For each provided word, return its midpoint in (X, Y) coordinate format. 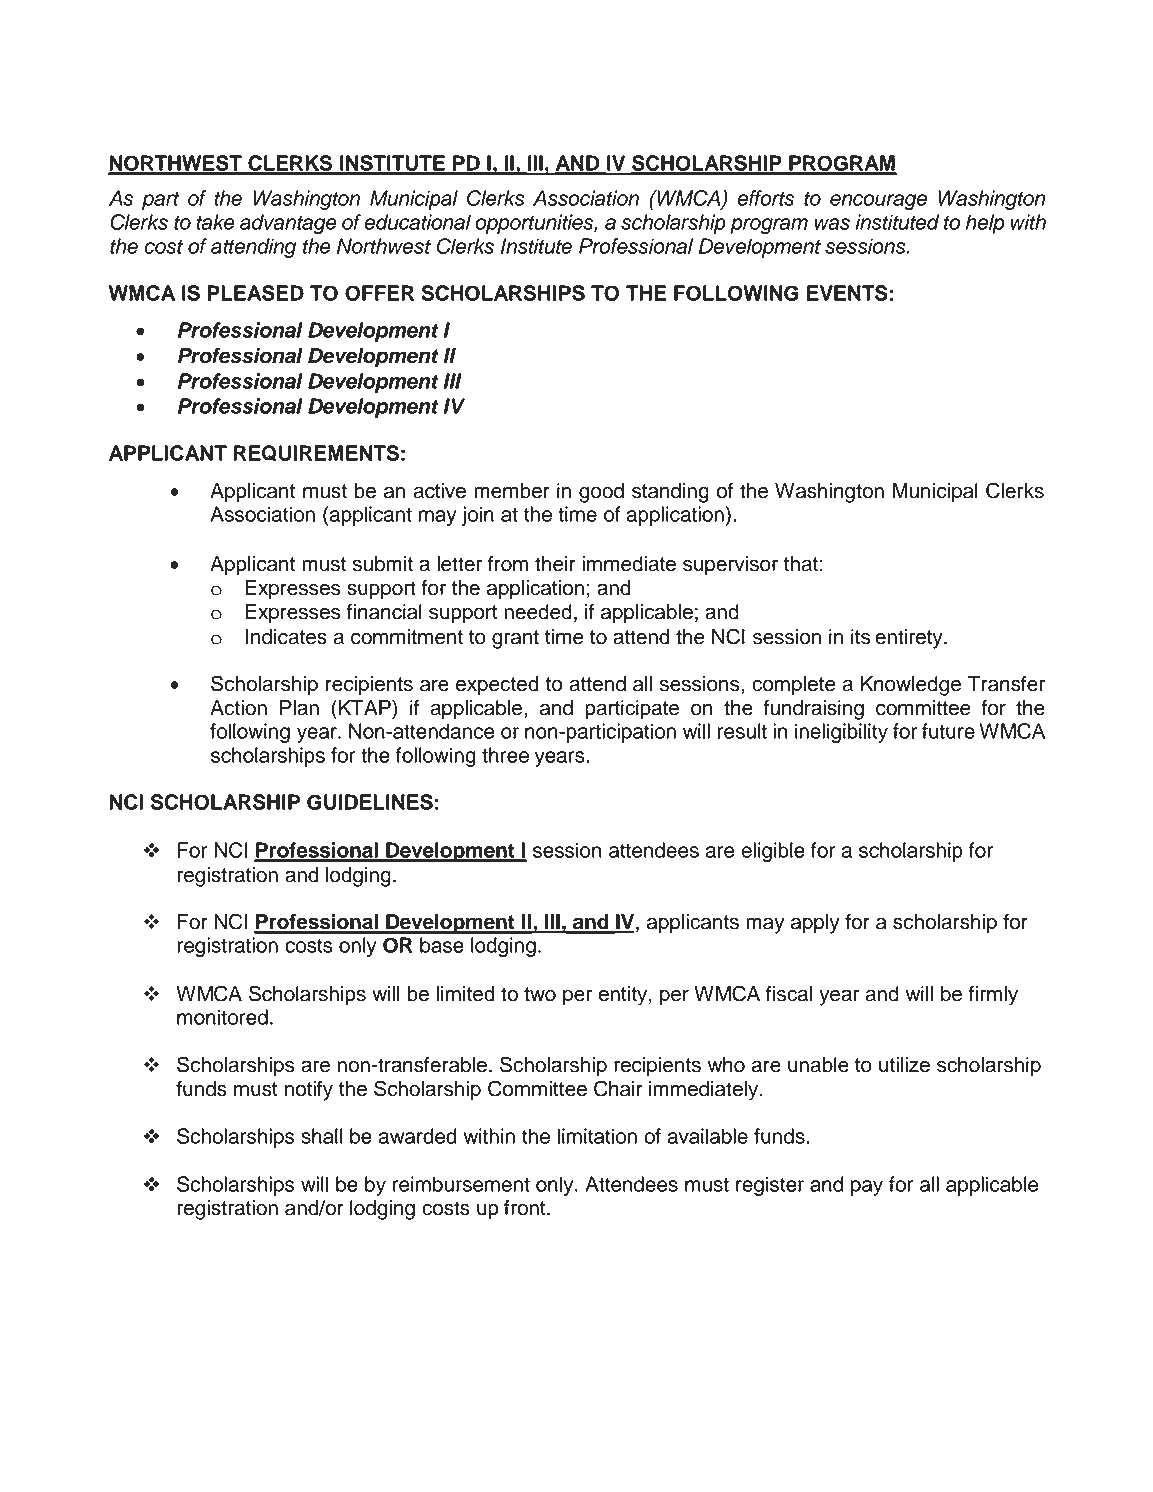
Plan (299, 708)
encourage (879, 202)
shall (321, 1136)
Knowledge (911, 686)
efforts (765, 198)
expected (497, 686)
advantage (288, 224)
